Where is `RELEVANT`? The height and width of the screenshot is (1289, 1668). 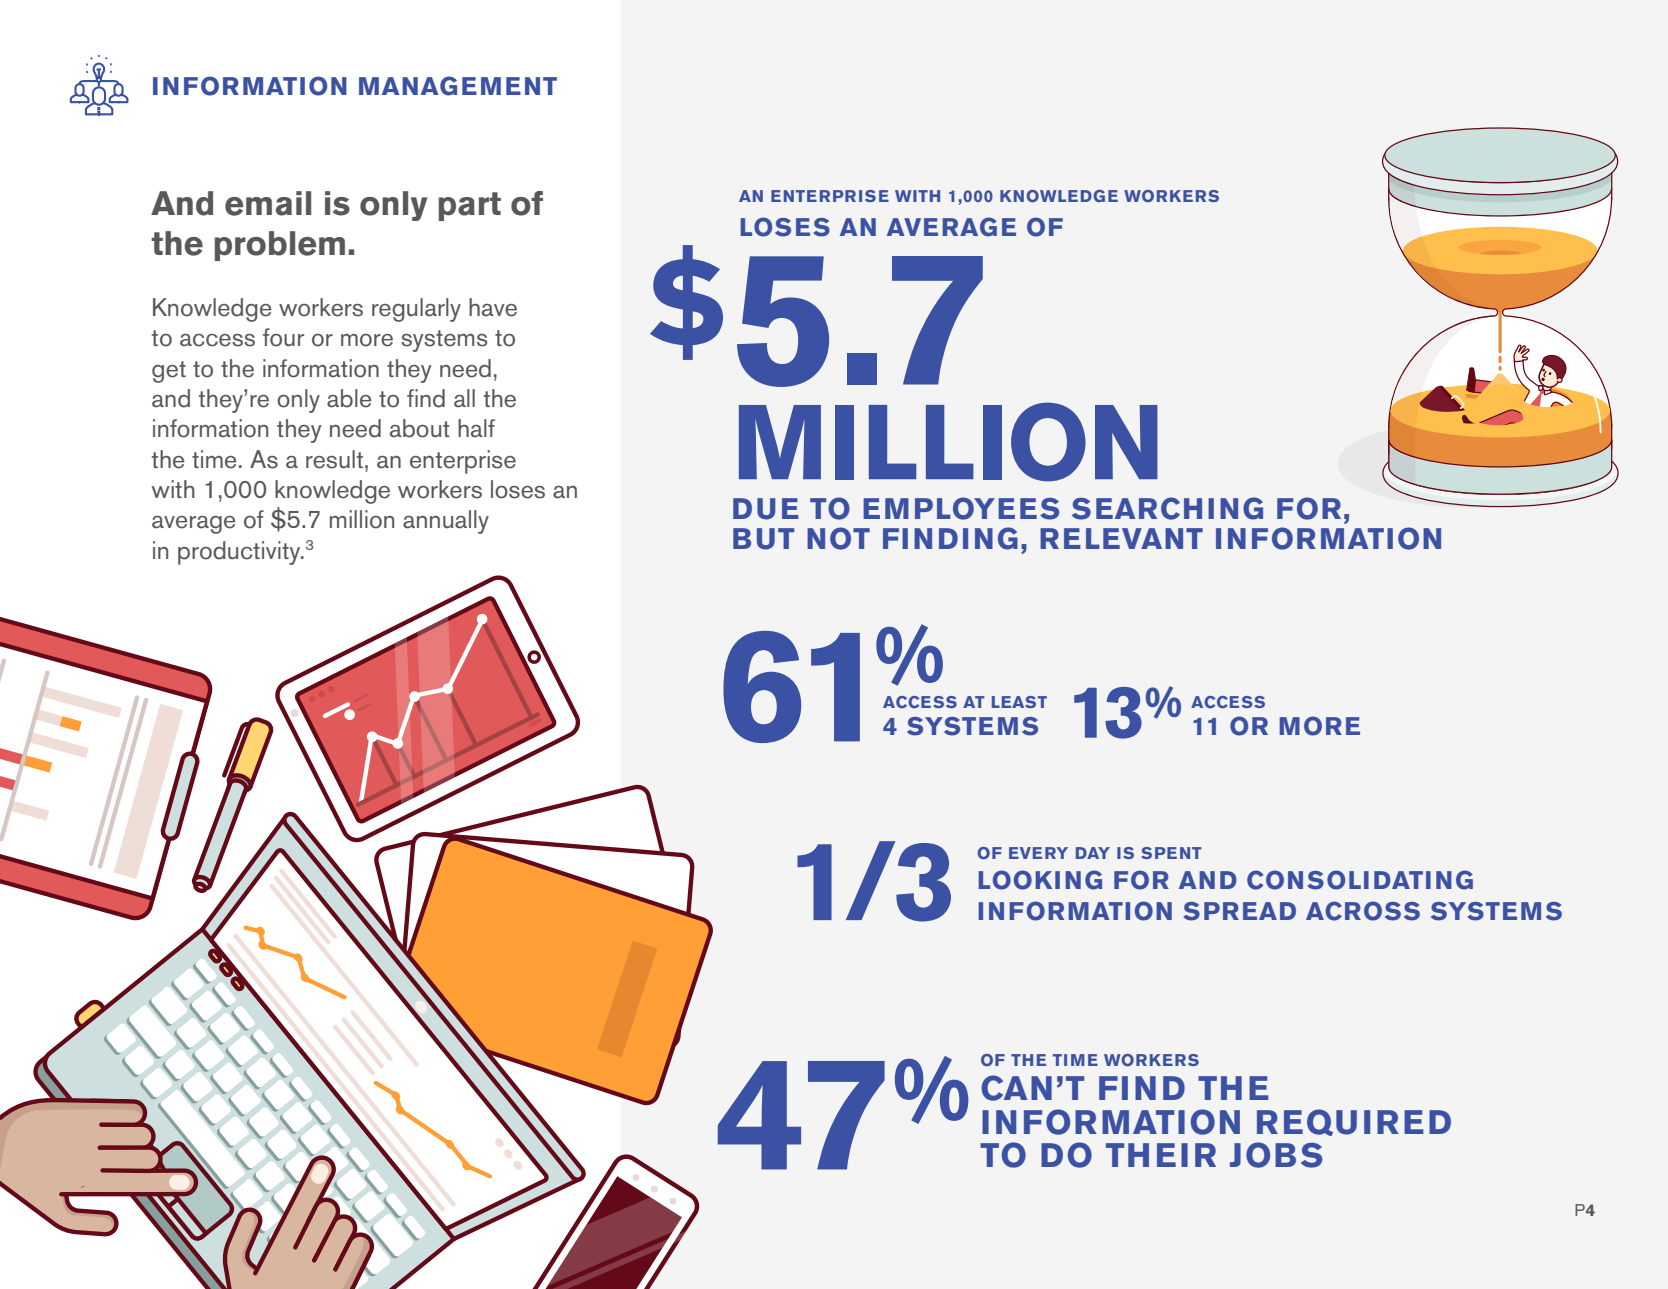
RELEVANT is located at coordinates (1121, 538).
